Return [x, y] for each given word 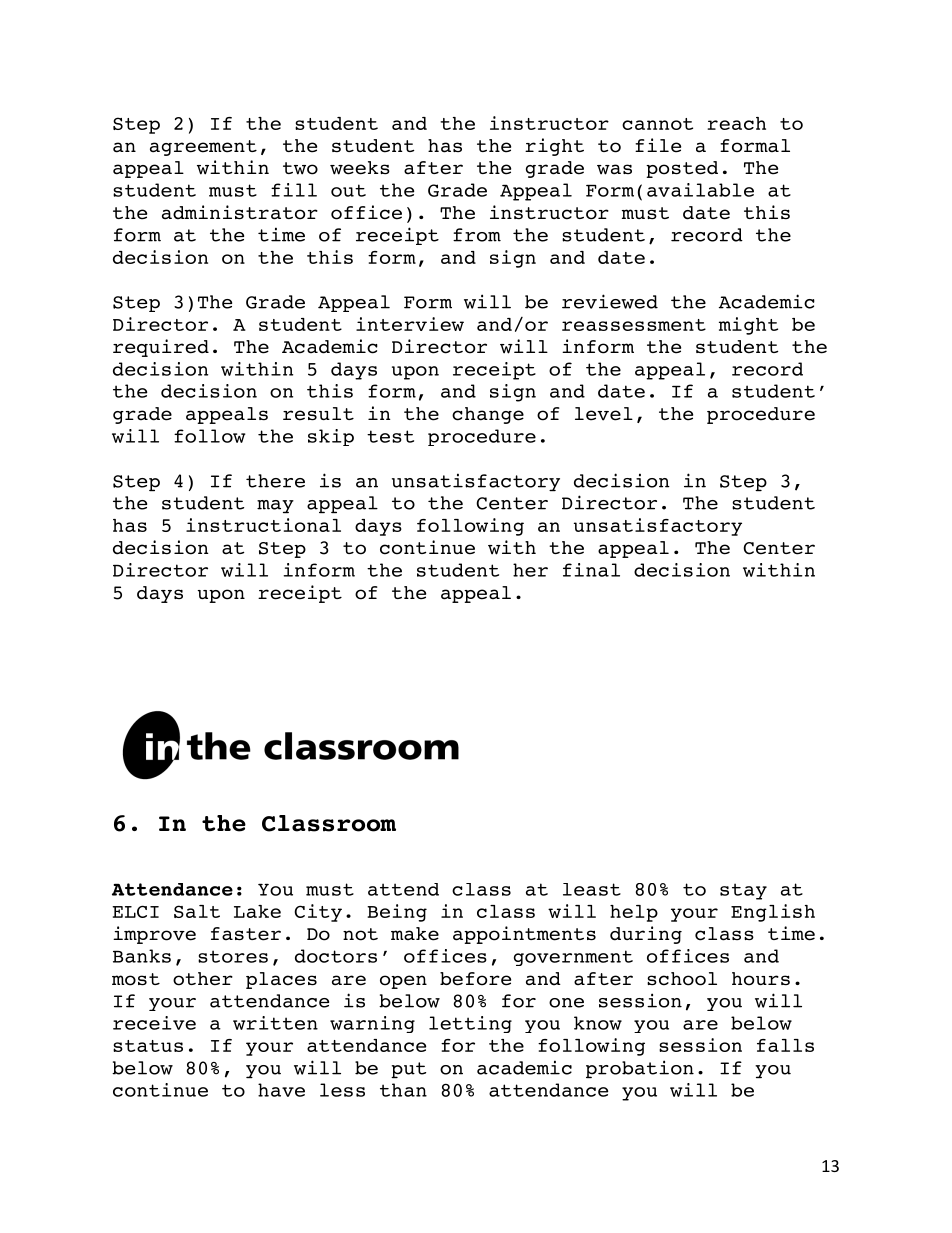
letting [470, 1024]
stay [743, 891]
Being [397, 913]
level [604, 414]
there [275, 481]
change [488, 415]
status [148, 1046]
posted [682, 169]
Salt [197, 911]
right [554, 147]
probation [640, 1069]
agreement [203, 148]
